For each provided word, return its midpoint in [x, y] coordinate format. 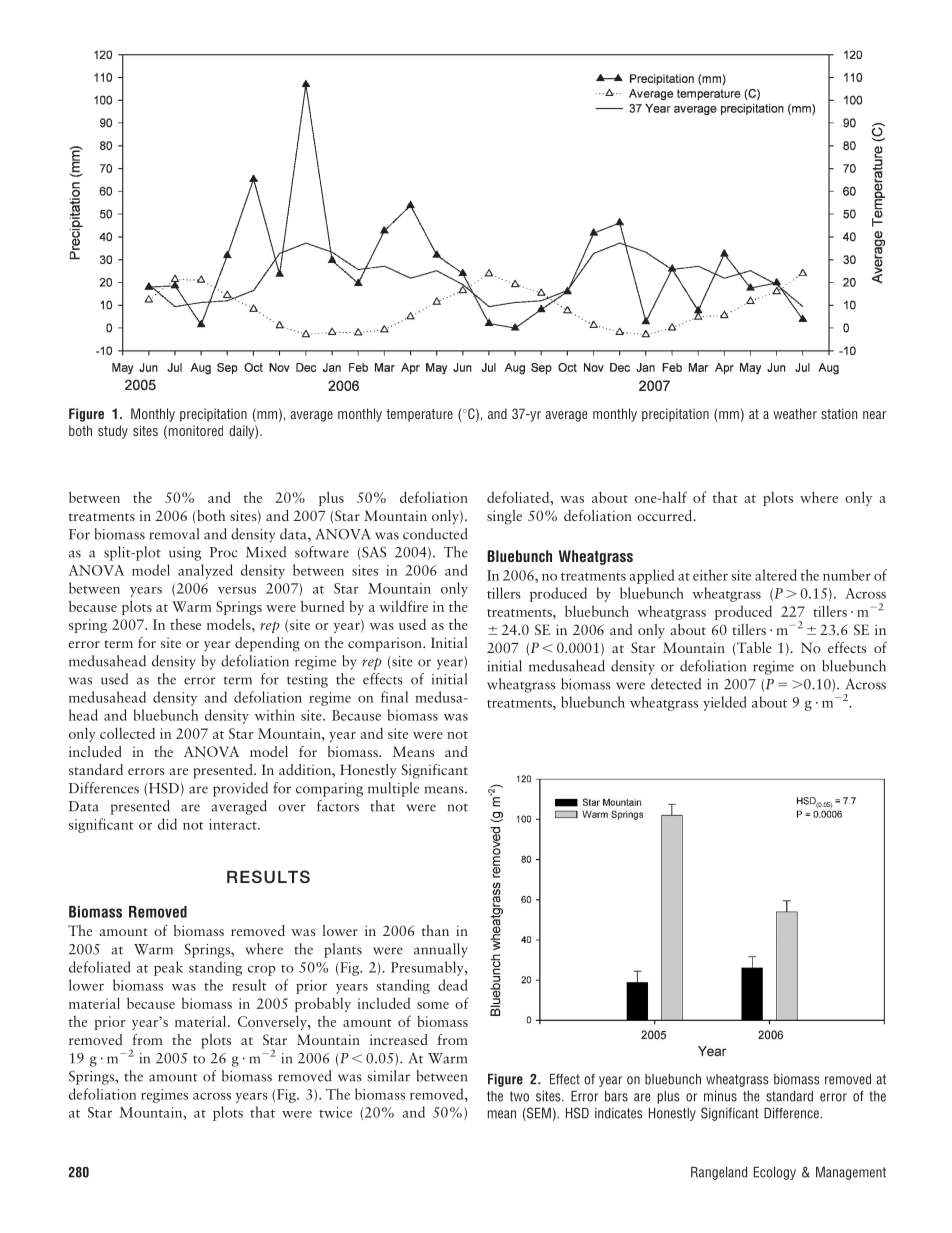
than [435, 930]
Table [753, 649]
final [394, 697]
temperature [419, 415]
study [113, 432]
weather [795, 413]
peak [168, 968]
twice [335, 1112]
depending [267, 644]
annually [441, 950]
